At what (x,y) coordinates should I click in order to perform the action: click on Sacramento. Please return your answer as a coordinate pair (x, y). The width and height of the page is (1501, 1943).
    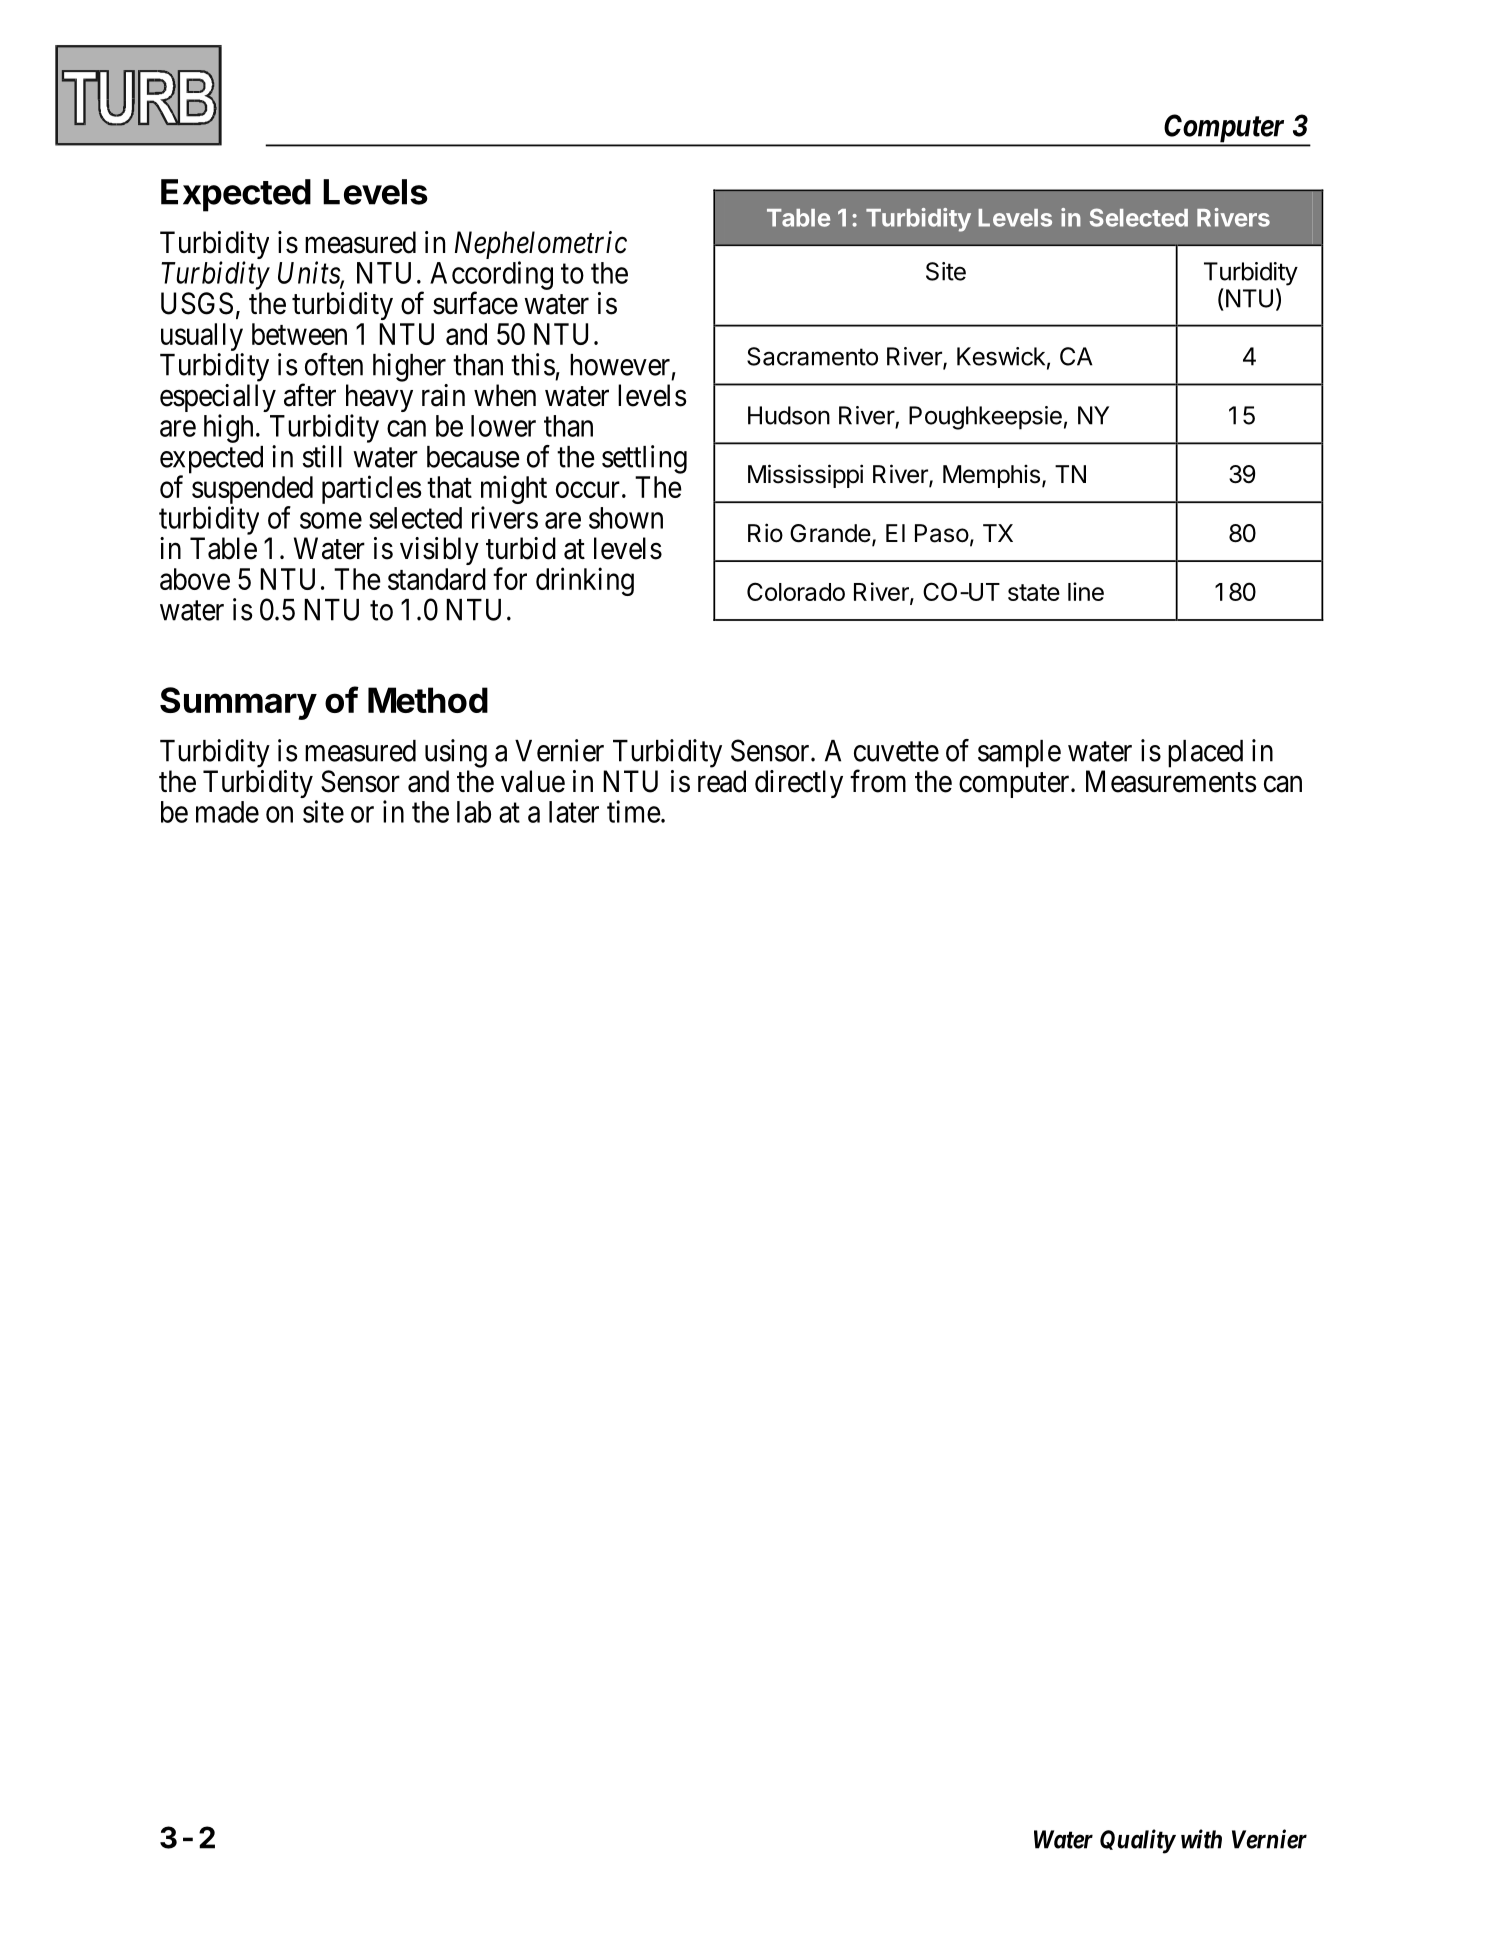
    Looking at the image, I should click on (812, 356).
